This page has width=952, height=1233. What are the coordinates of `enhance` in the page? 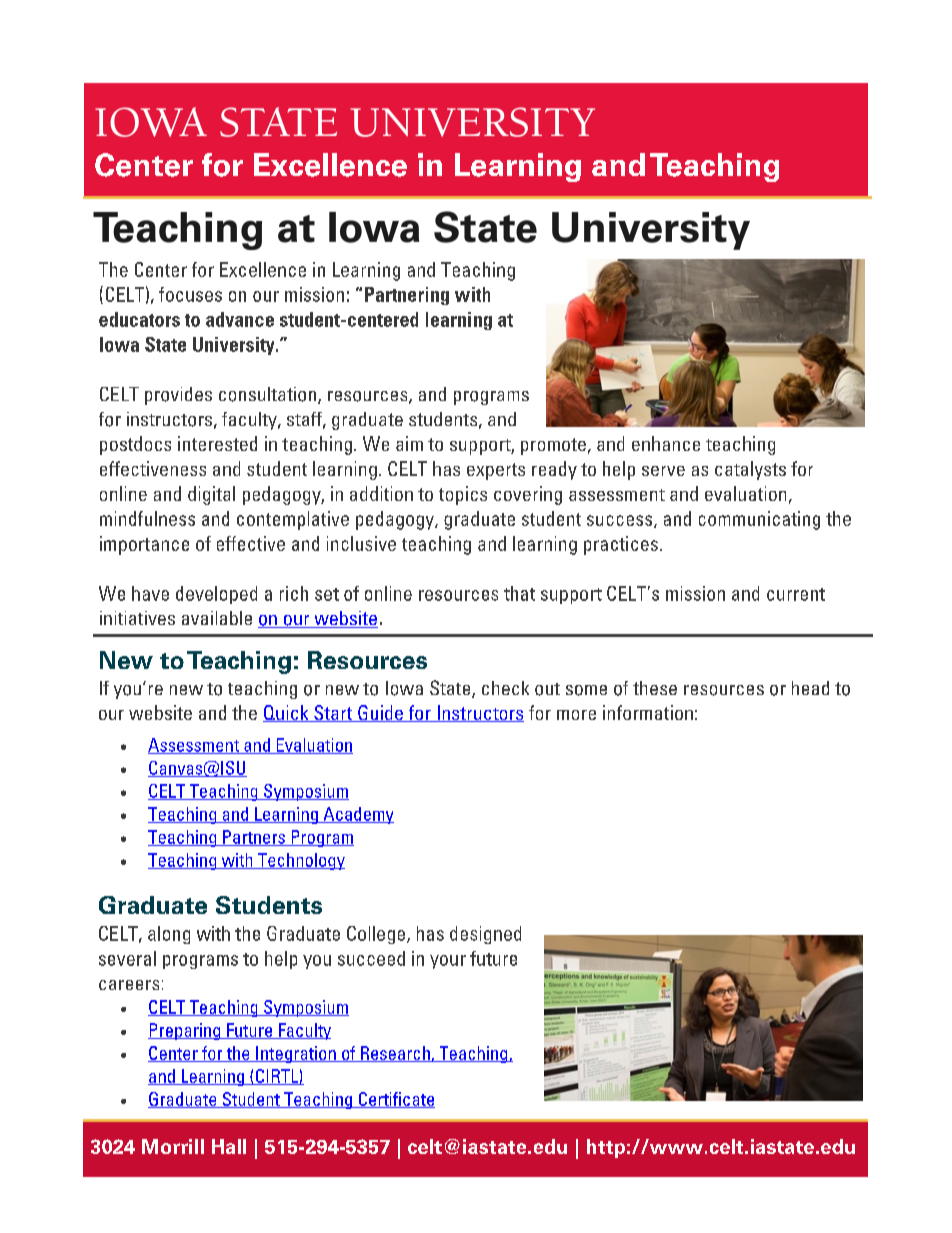 It's located at (666, 443).
